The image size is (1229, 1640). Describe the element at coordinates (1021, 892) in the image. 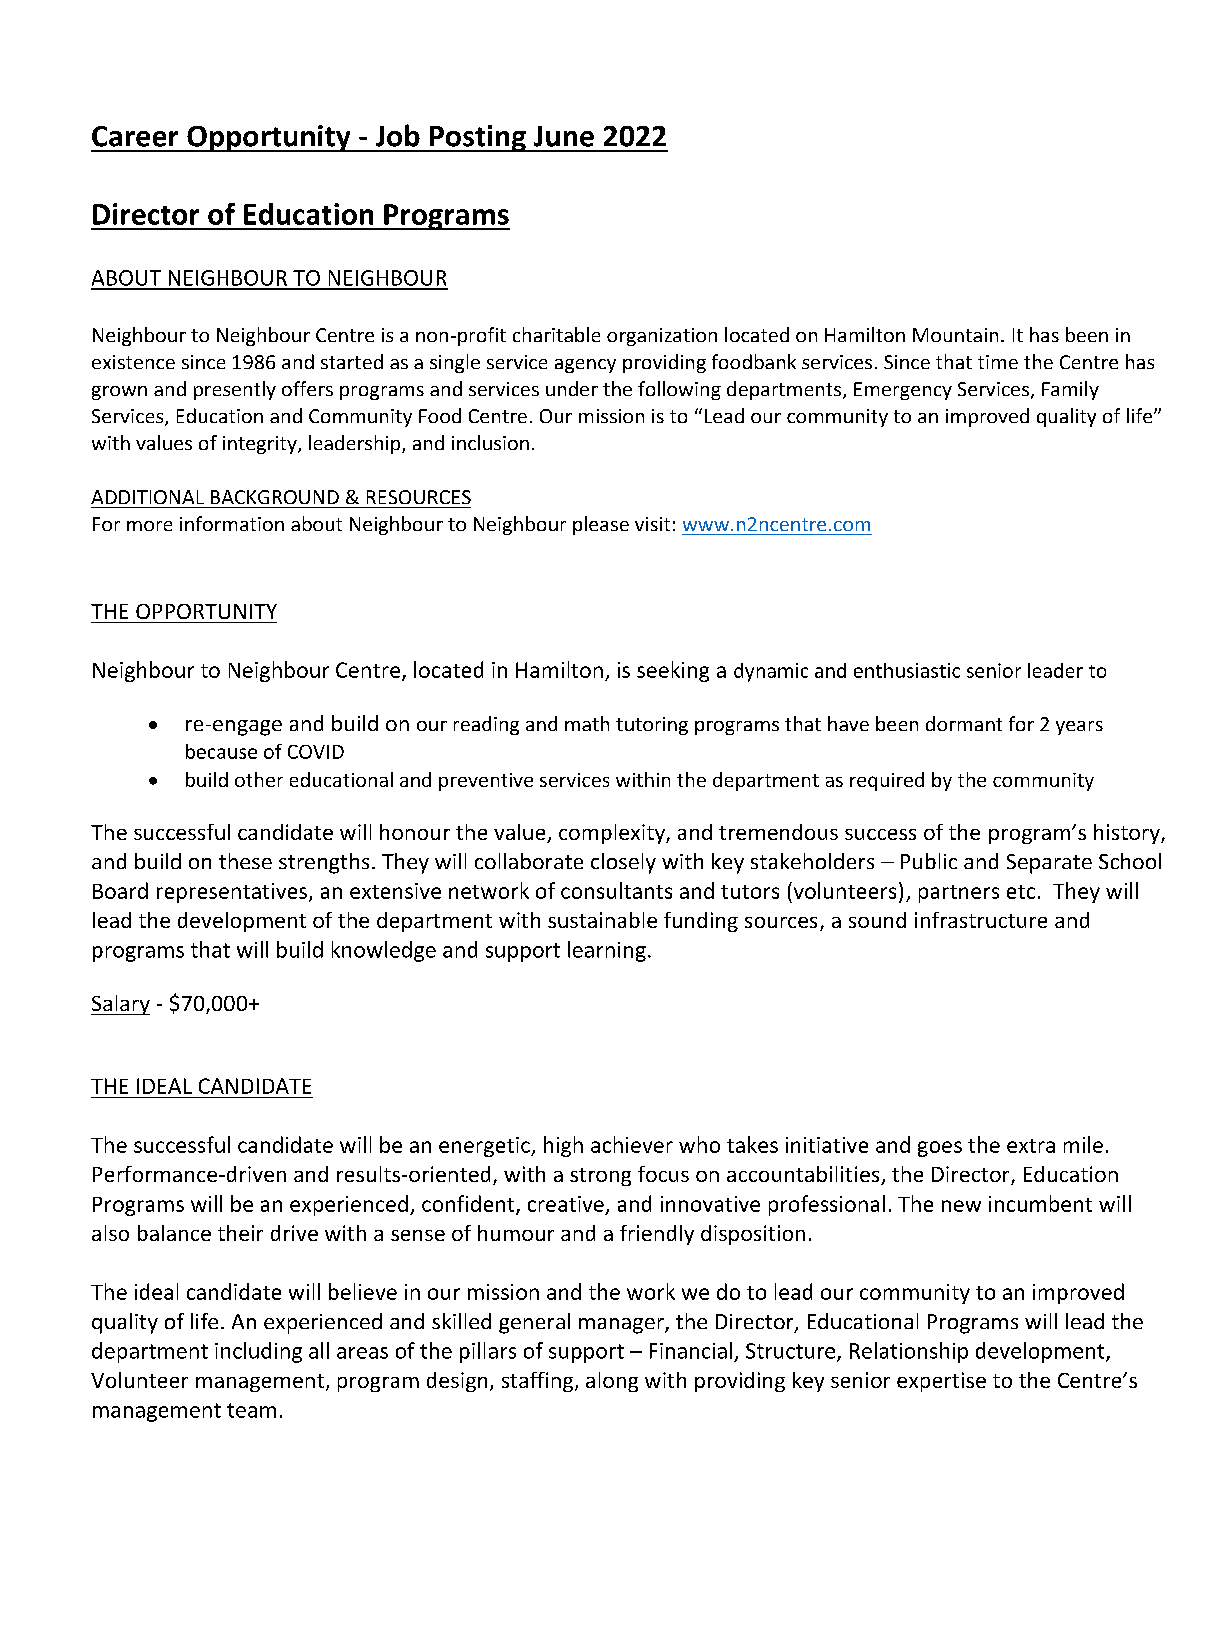

I see `etc` at that location.
